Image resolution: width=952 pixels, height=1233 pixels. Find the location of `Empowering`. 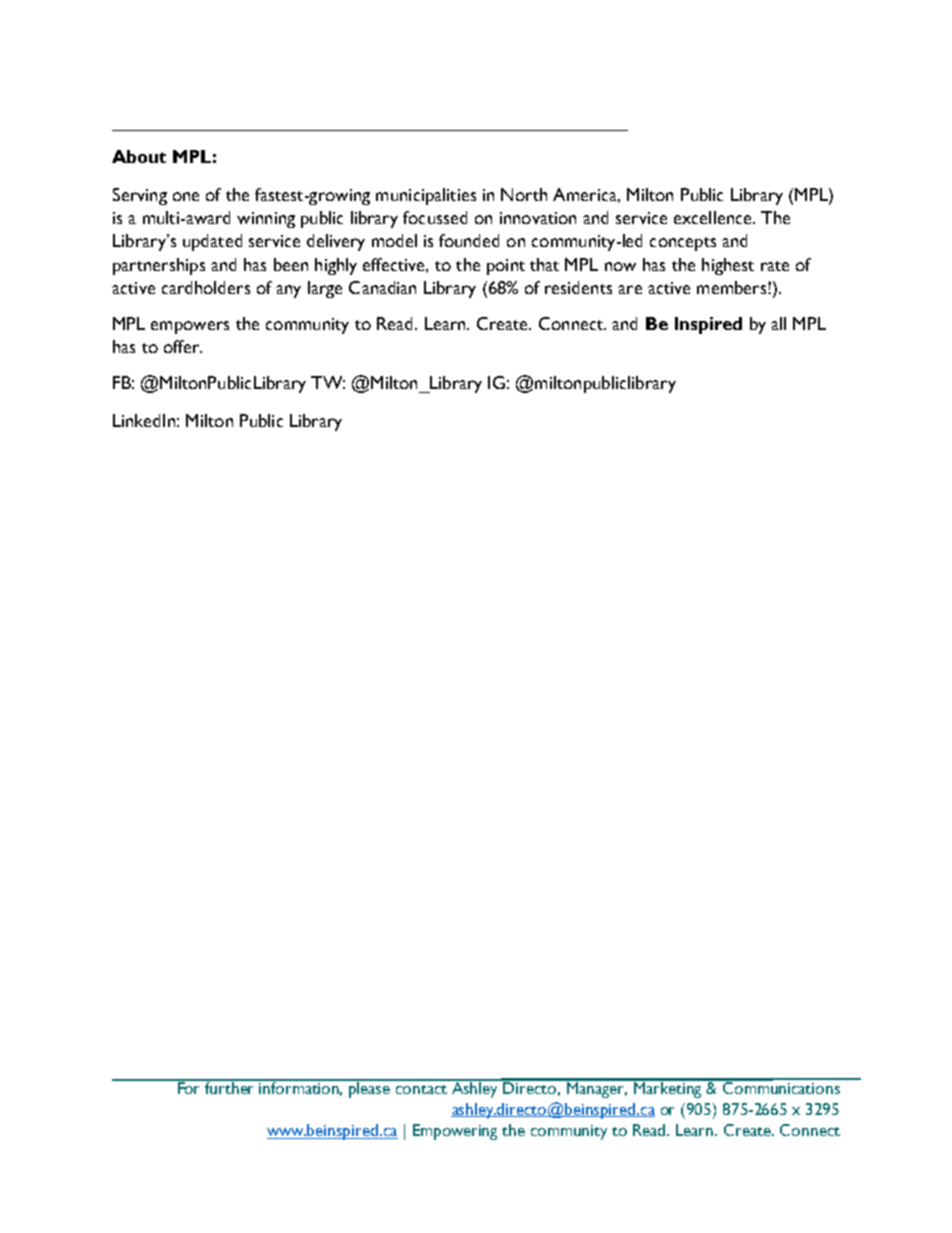

Empowering is located at coordinates (455, 1132).
